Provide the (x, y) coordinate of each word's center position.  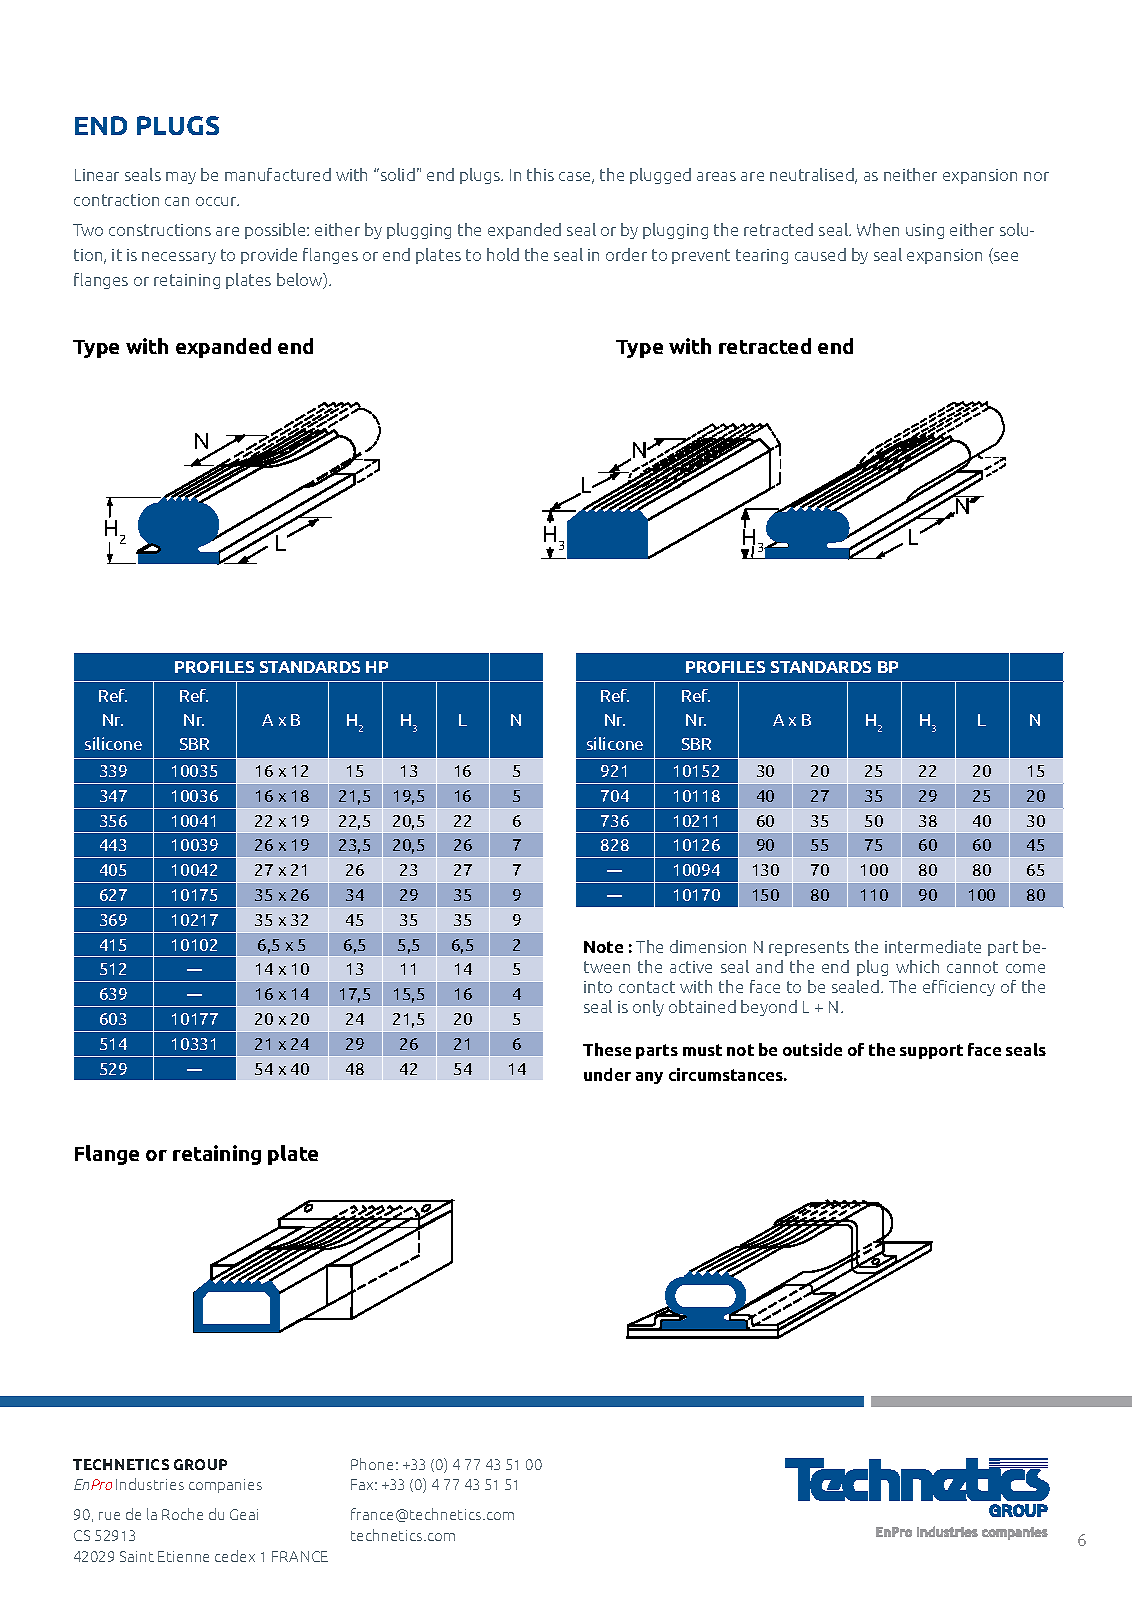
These (607, 1049)
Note (603, 947)
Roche (182, 1514)
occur (217, 201)
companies (225, 1486)
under (607, 1074)
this (540, 174)
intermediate (933, 946)
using (925, 231)
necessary (179, 258)
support (931, 1051)
